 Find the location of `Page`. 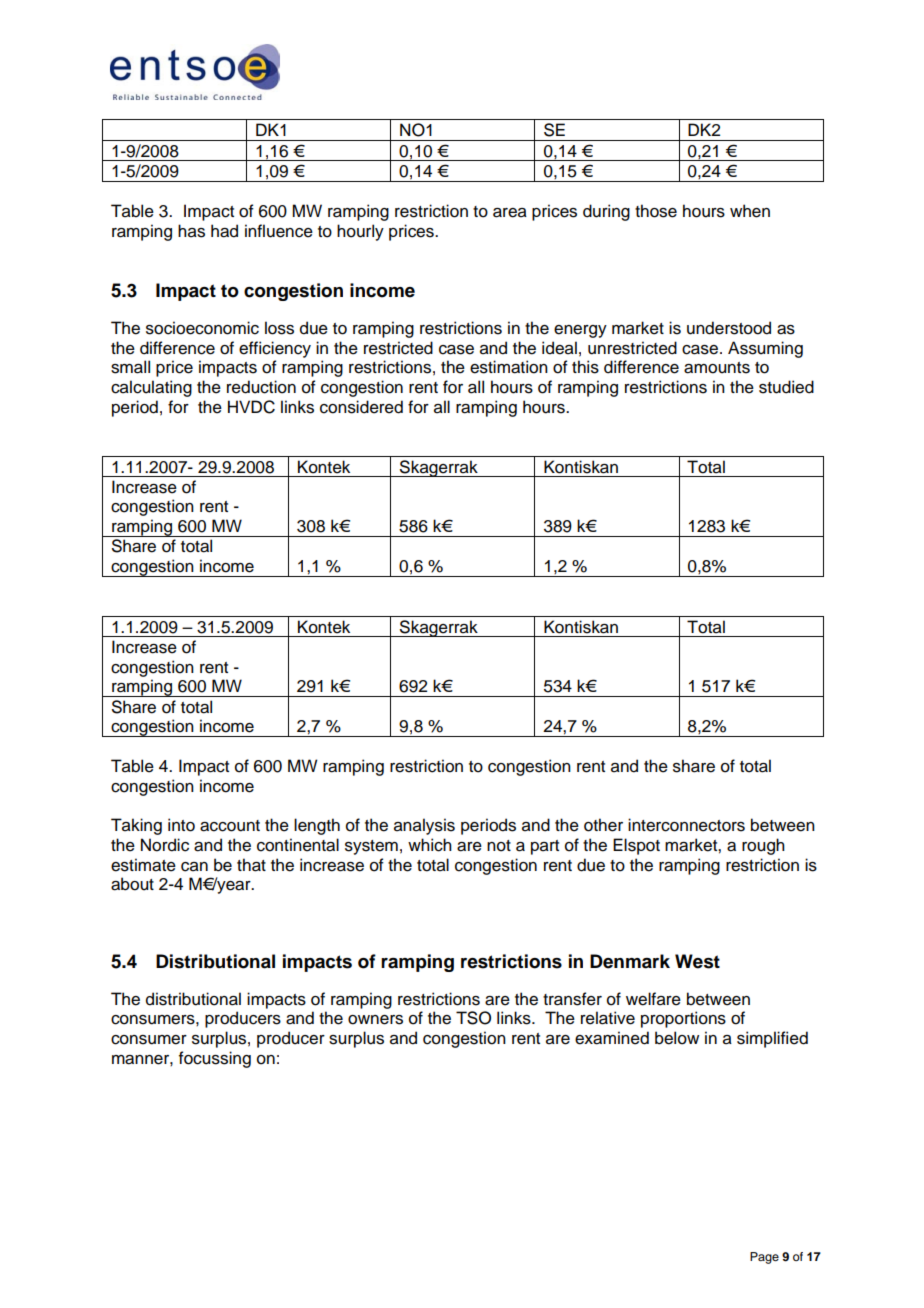

Page is located at coordinates (764, 1258).
